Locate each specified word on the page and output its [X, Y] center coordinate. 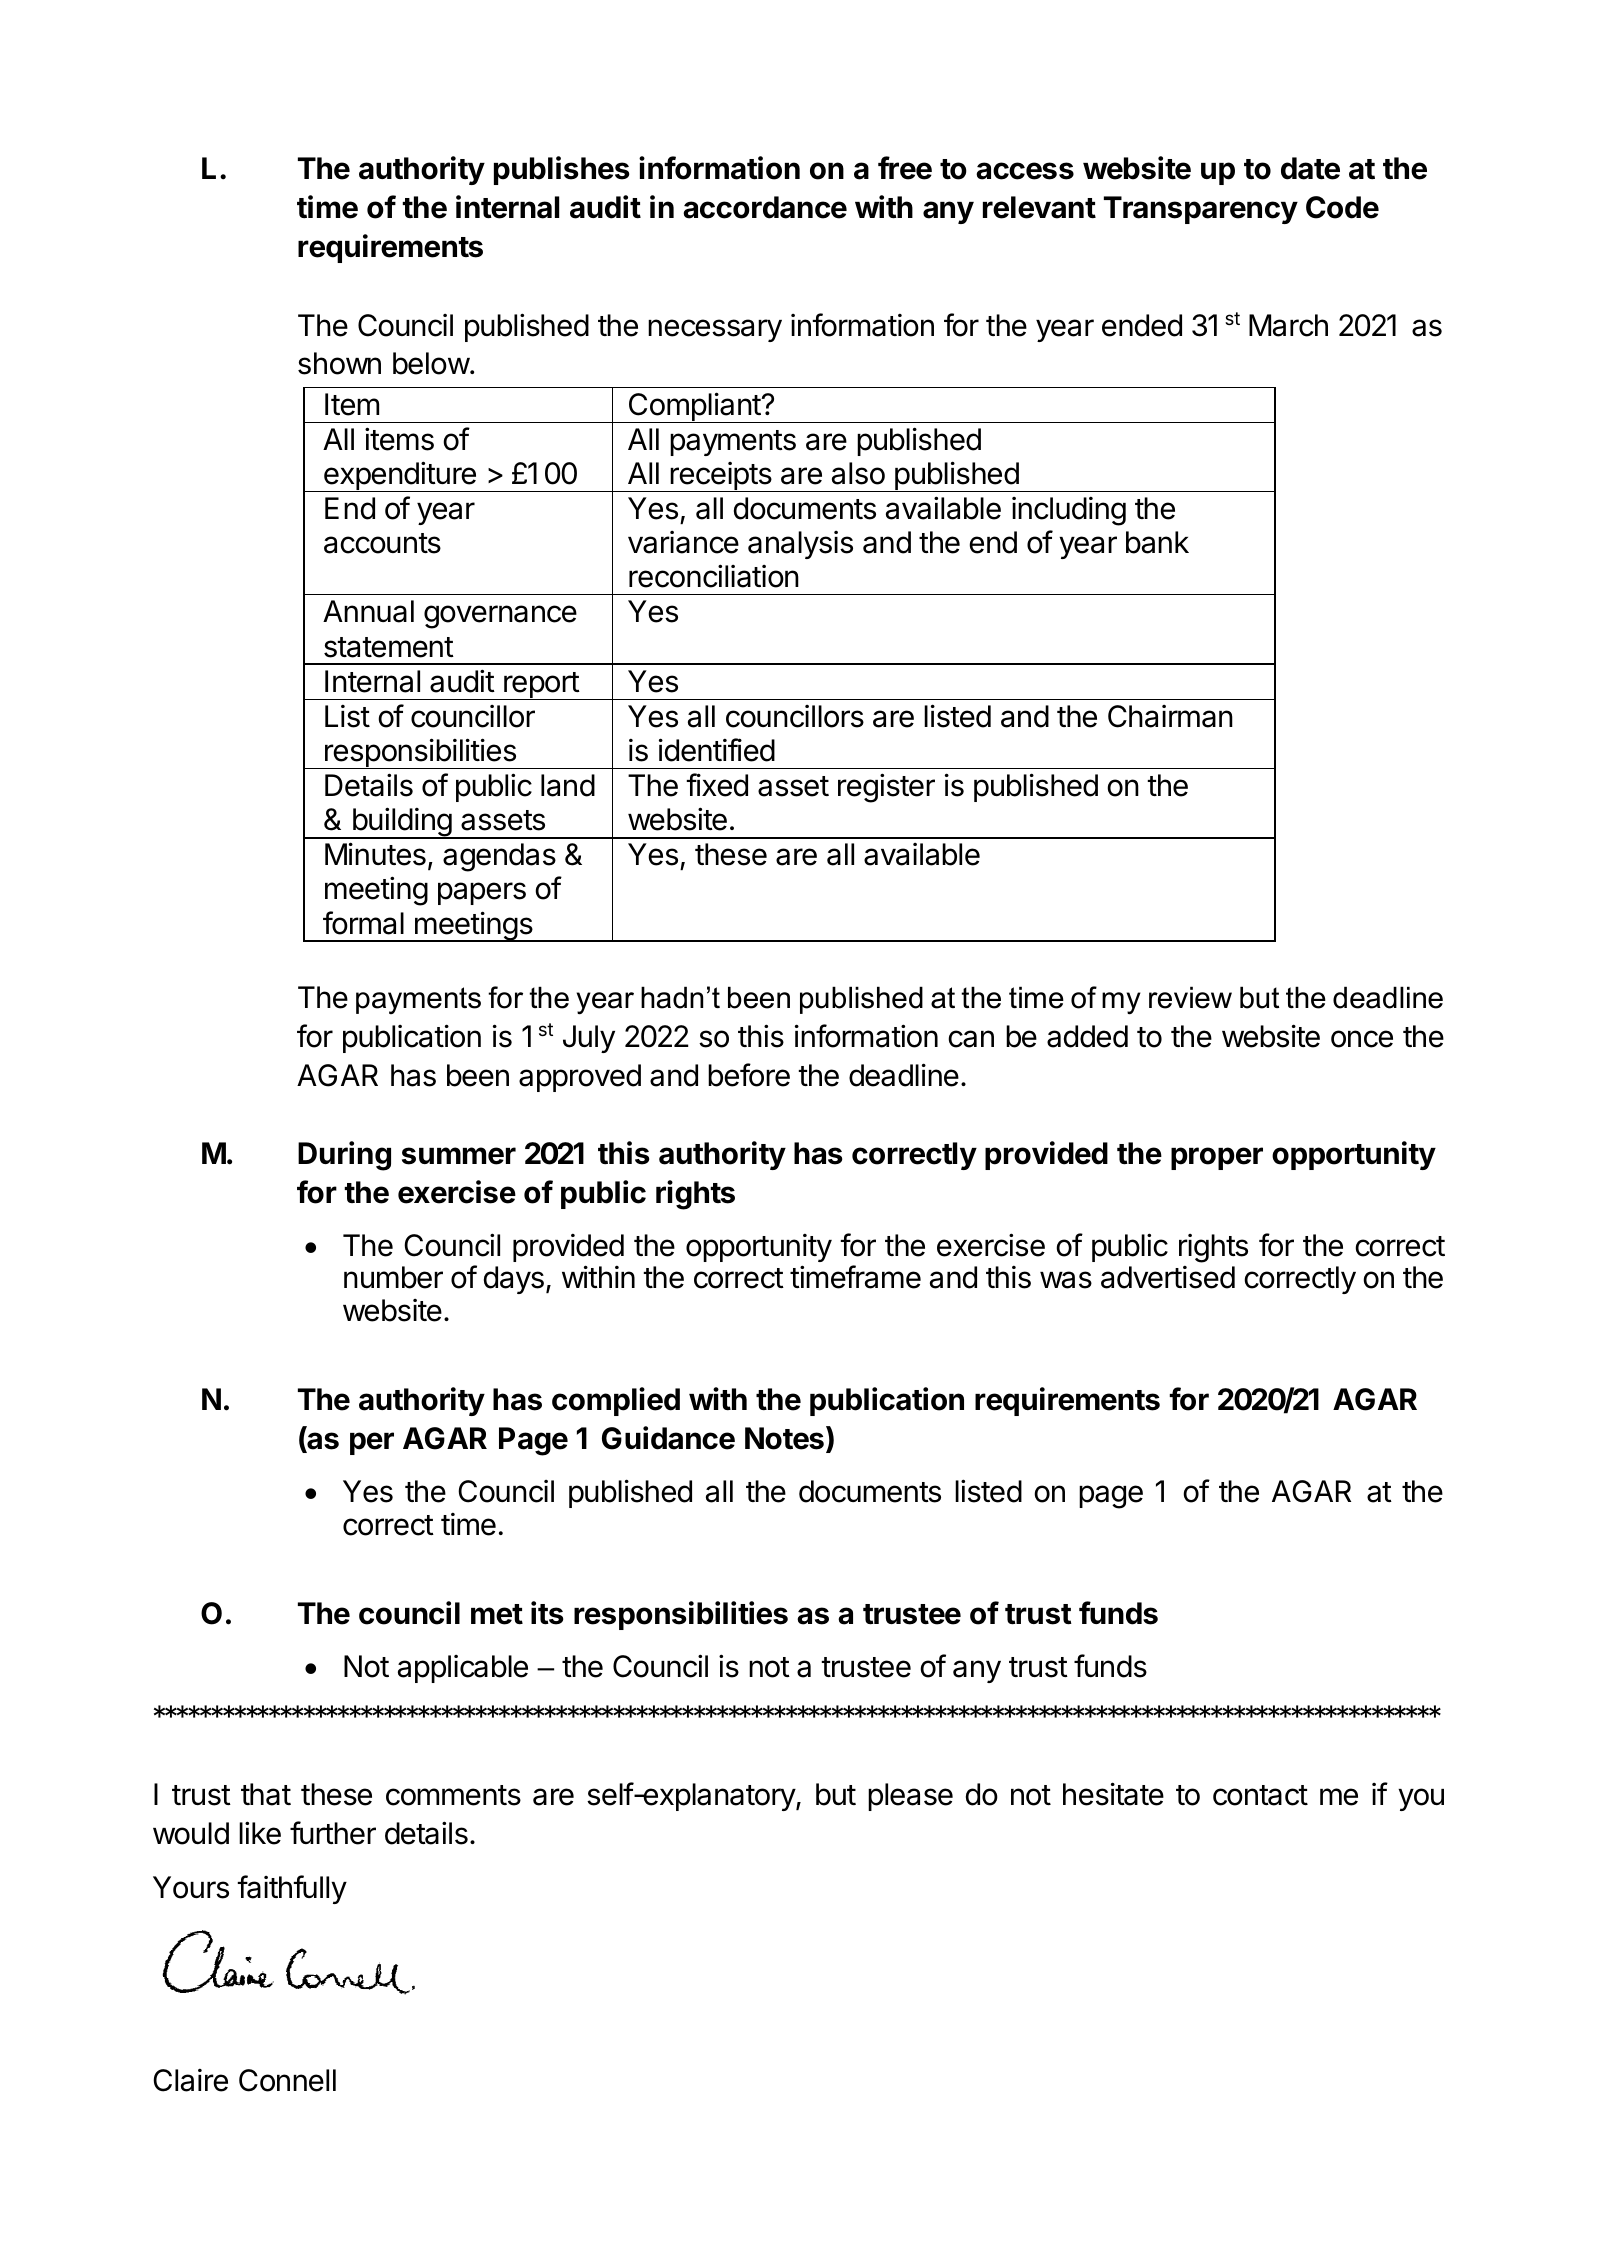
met [497, 1614]
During [344, 1156]
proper [1217, 1158]
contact [1260, 1795]
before [749, 1075]
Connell [287, 2080]
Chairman [1170, 716]
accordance [765, 207]
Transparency [1201, 210]
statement [389, 647]
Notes [784, 1438]
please [910, 1797]
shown [339, 363]
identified [717, 750]
